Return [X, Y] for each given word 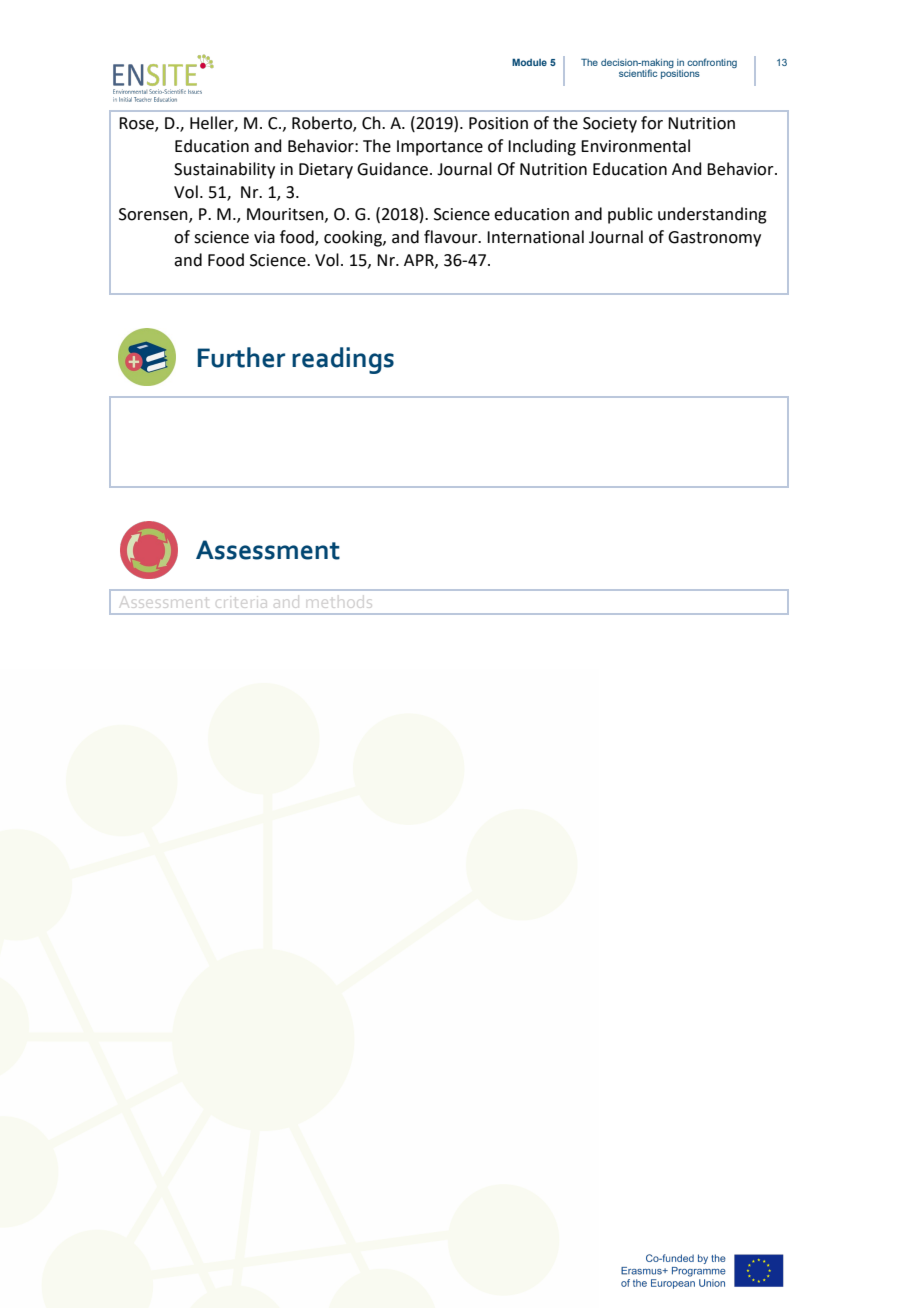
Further [241, 357]
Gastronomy [714, 239]
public [630, 215]
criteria [241, 603]
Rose [137, 124]
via [264, 237]
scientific [638, 73]
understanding [712, 215]
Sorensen [154, 215]
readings [343, 360]
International [535, 237]
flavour [452, 237]
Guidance [392, 169]
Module [529, 62]
